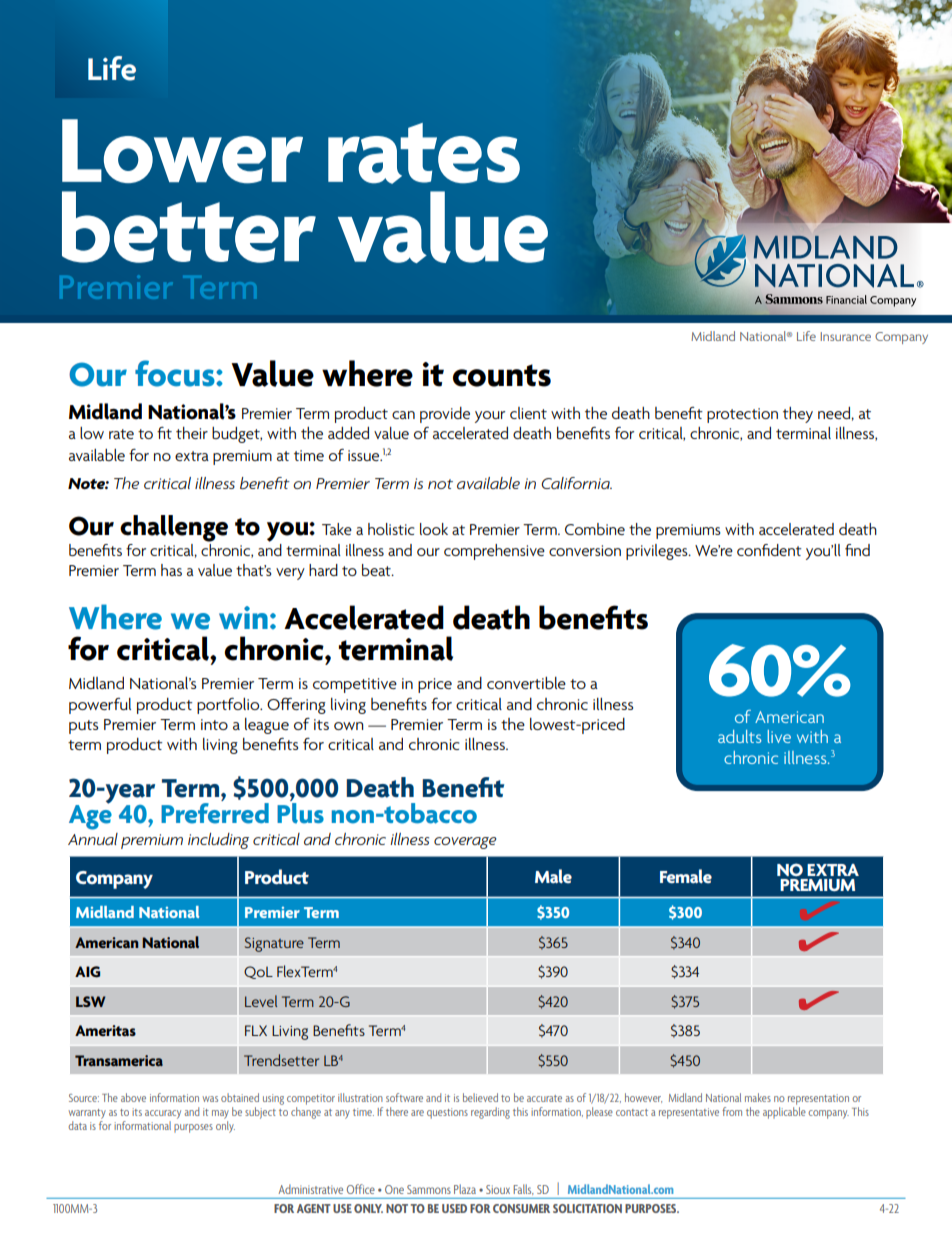 This screenshot has height=1233, width=952. I want to click on including, so click(218, 841).
